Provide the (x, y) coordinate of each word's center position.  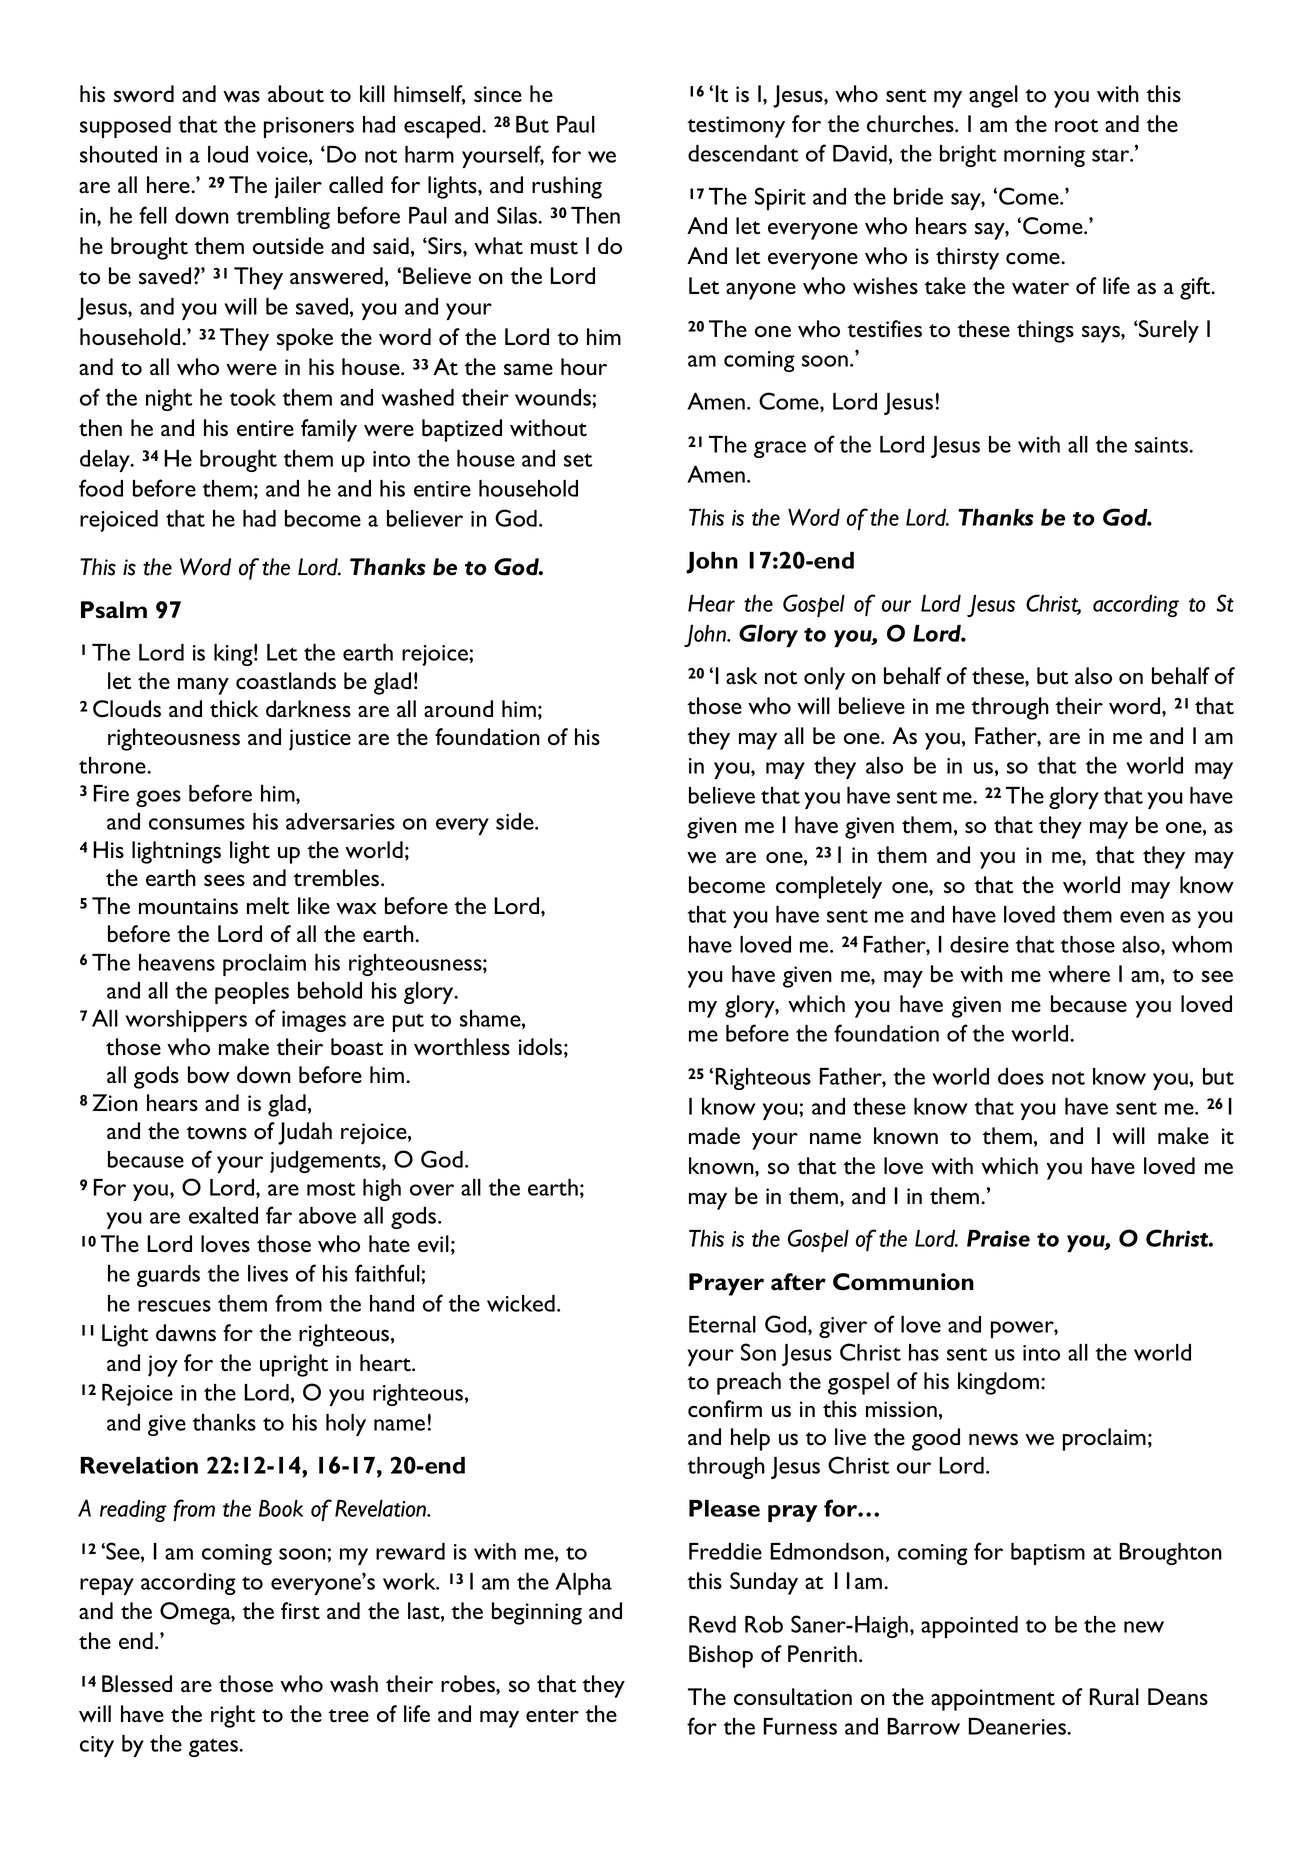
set (578, 460)
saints (1163, 445)
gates (214, 1747)
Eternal (722, 1324)
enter (552, 1716)
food (101, 488)
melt (268, 906)
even (1142, 917)
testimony (736, 127)
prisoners (309, 127)
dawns (186, 1333)
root (1076, 126)
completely (829, 887)
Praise (998, 1238)
